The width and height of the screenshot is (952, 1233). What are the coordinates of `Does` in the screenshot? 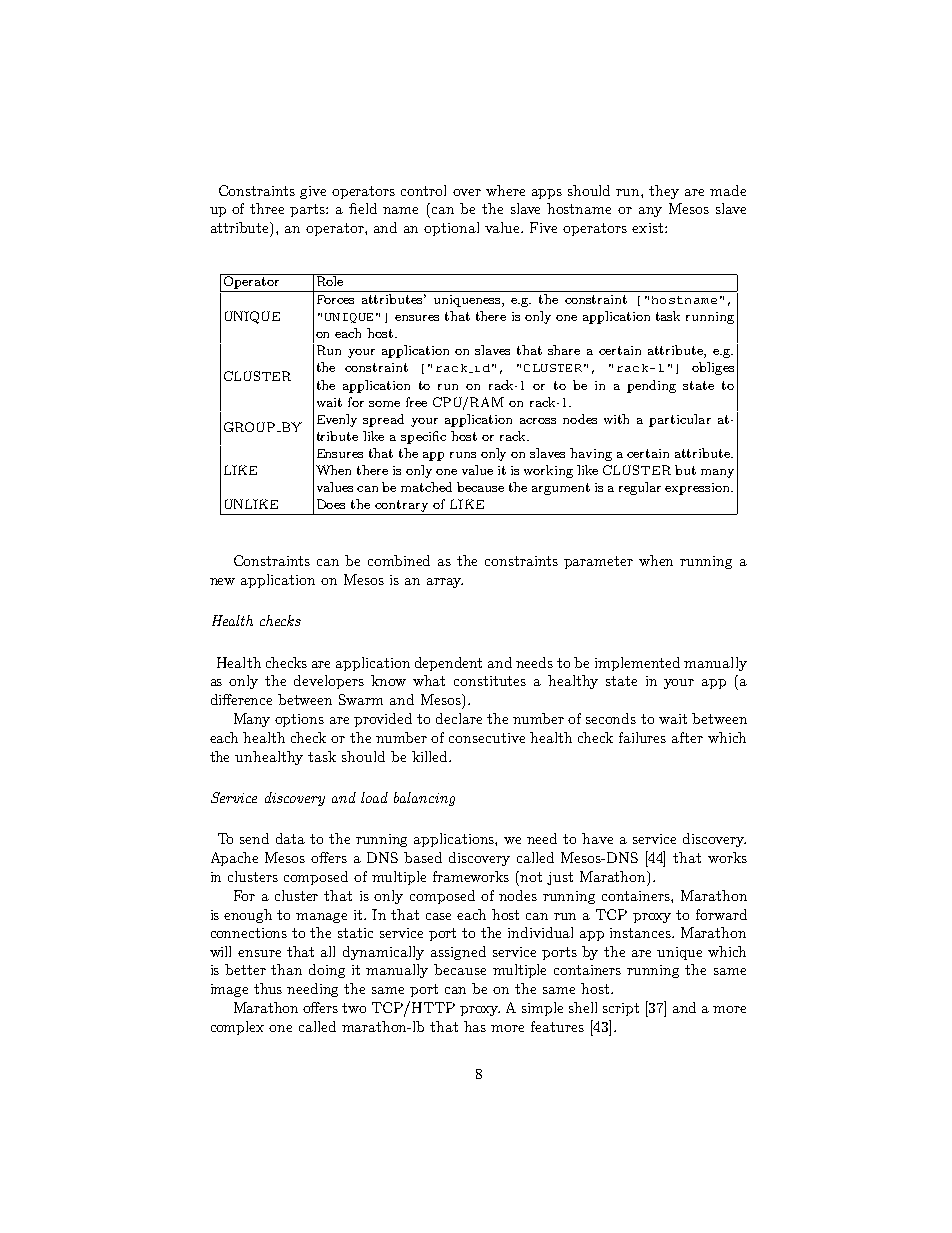 It's located at (331, 504).
